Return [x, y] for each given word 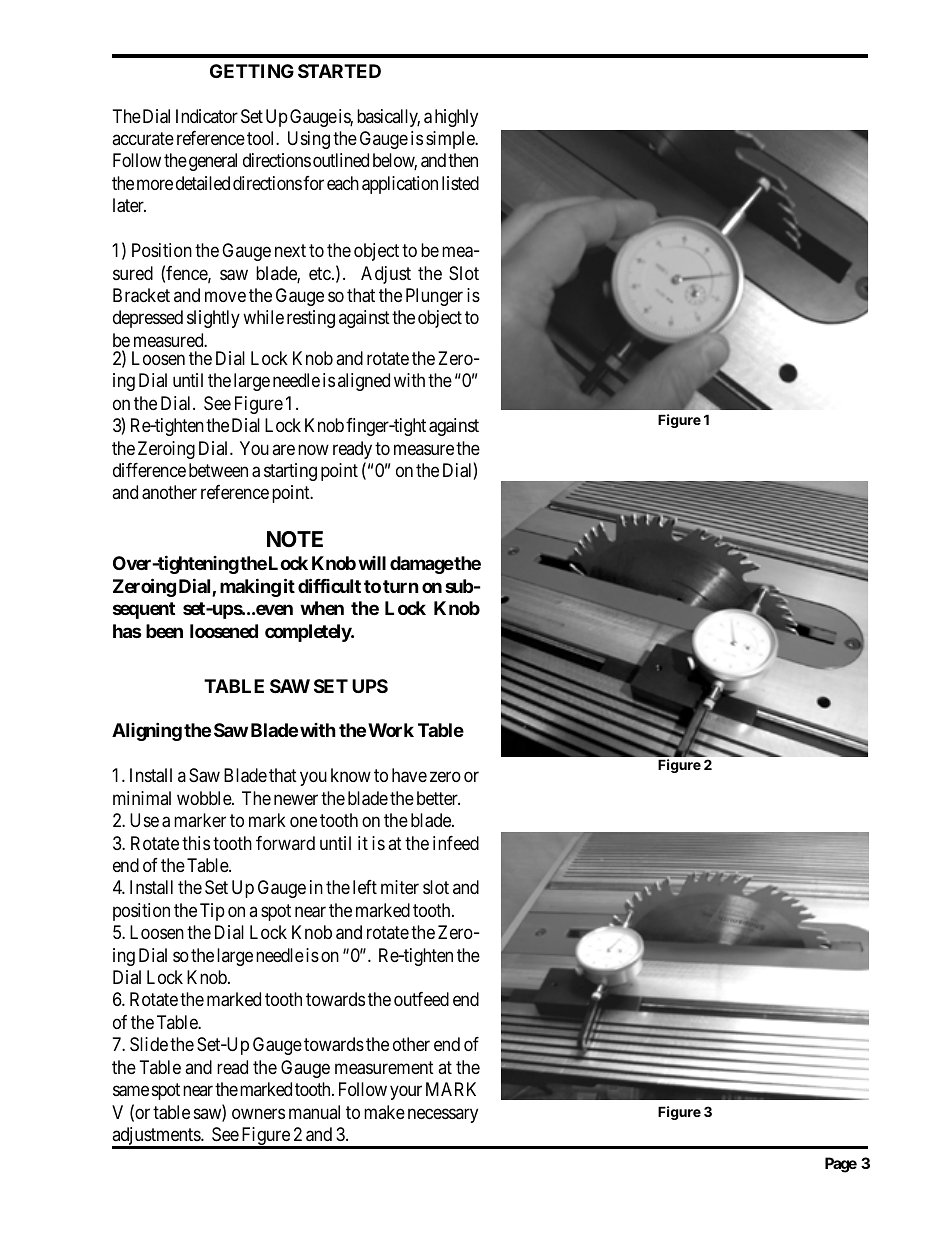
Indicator [207, 116]
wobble [205, 798]
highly [456, 118]
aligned [364, 382]
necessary [443, 1115]
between [218, 470]
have [409, 775]
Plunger [434, 297]
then [463, 160]
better [438, 798]
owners [258, 1113]
